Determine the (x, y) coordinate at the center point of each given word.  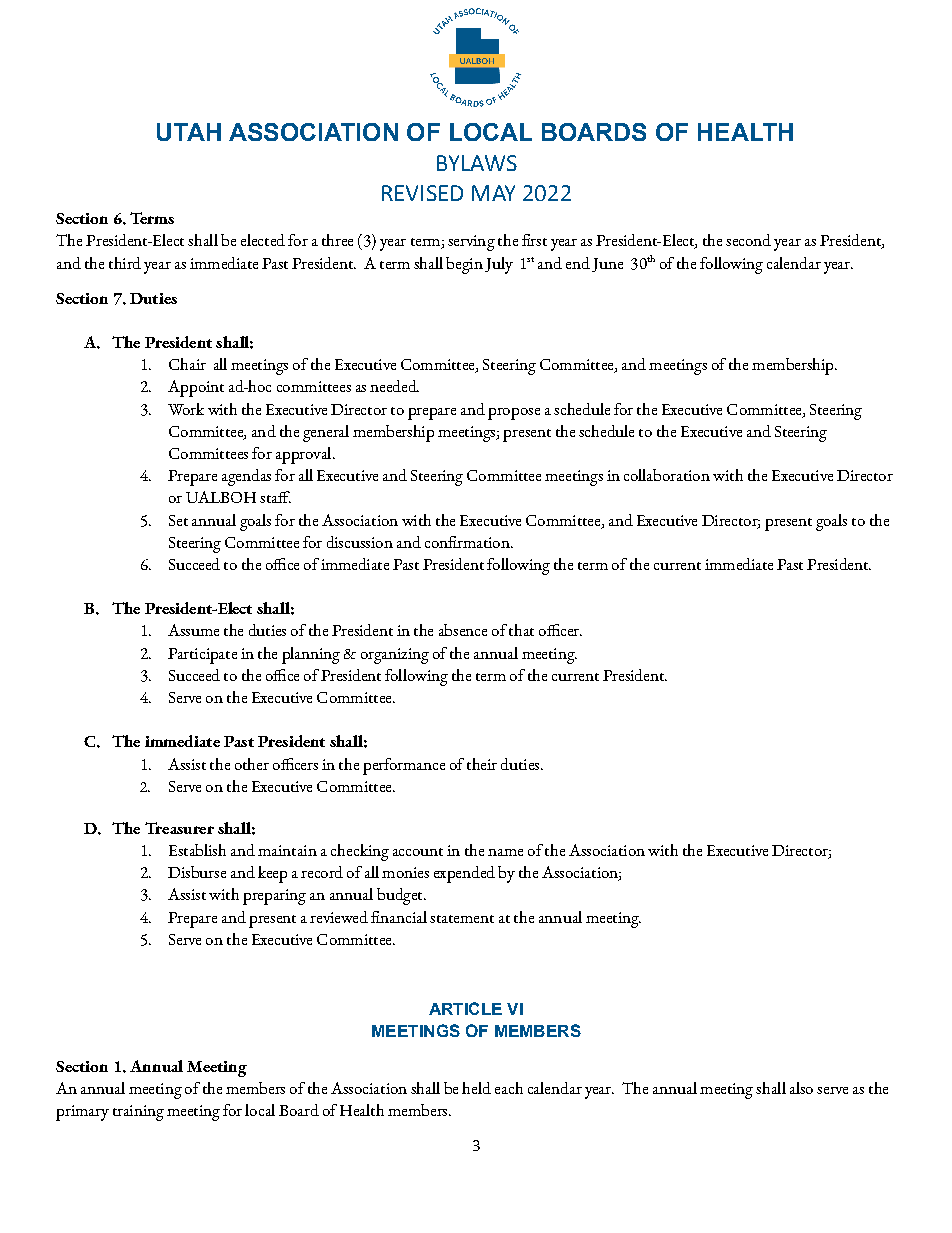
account (418, 852)
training (138, 1113)
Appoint (196, 388)
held (476, 1088)
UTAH (189, 132)
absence (463, 630)
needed (394, 386)
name (505, 852)
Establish (197, 850)
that (521, 630)
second (748, 240)
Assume (193, 630)
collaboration (667, 475)
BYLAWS (477, 163)
